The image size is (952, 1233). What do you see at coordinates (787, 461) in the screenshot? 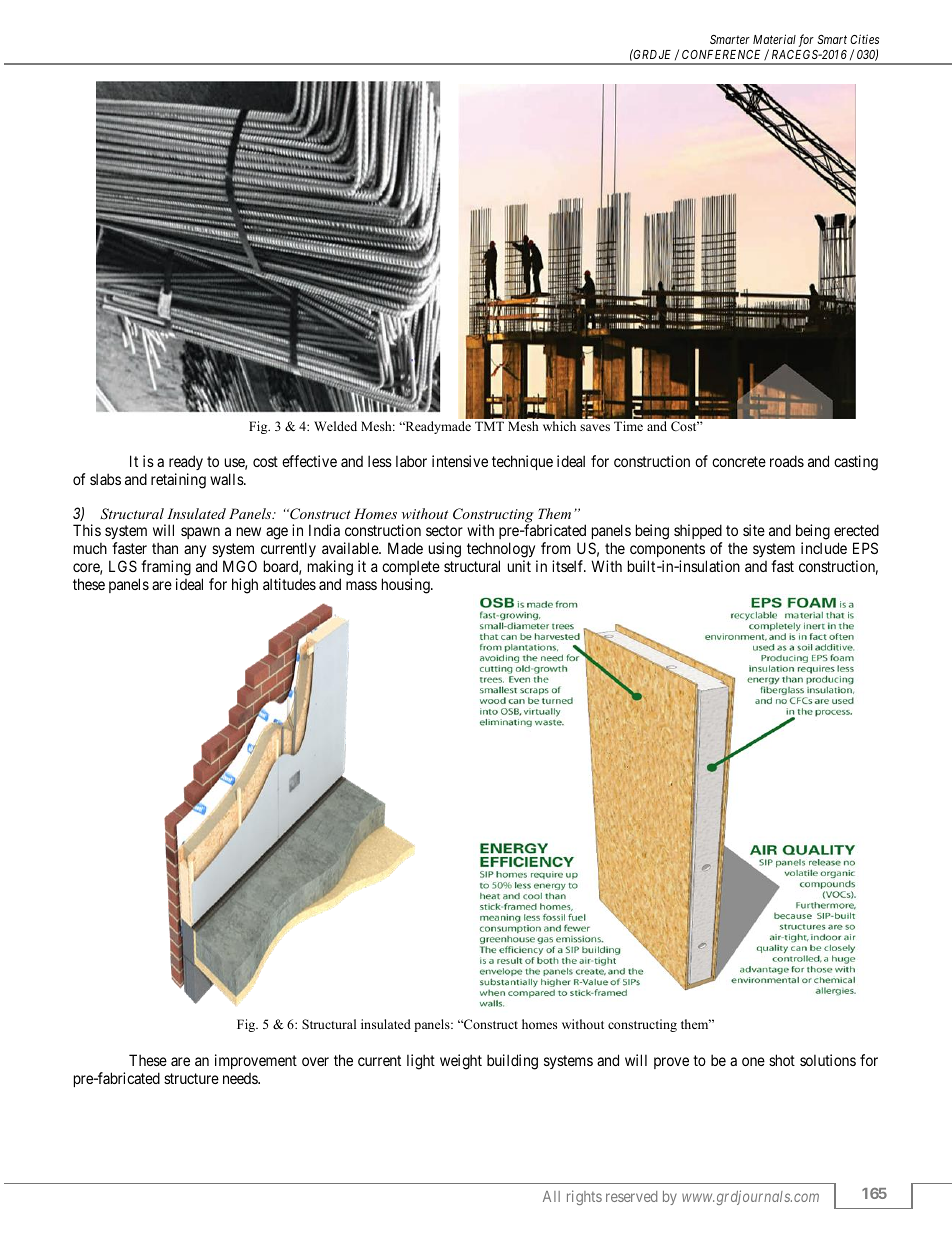
I see `roads` at bounding box center [787, 461].
